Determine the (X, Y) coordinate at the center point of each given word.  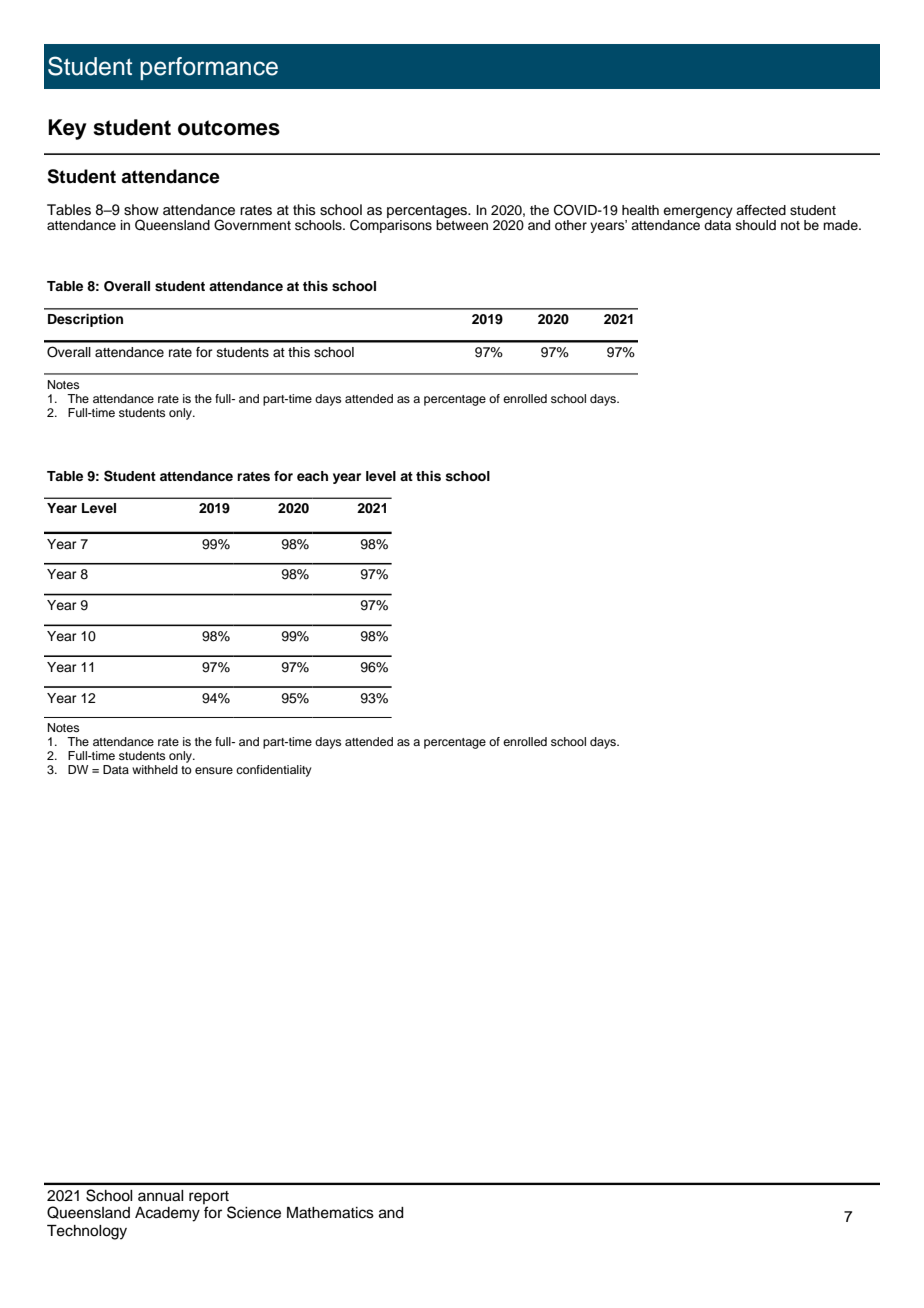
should (756, 225)
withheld (155, 769)
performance (209, 68)
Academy (167, 1214)
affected (761, 210)
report (210, 1199)
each (312, 476)
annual (161, 1196)
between (462, 224)
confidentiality (274, 771)
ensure (214, 770)
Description (85, 320)
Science (254, 1212)
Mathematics (330, 1213)
